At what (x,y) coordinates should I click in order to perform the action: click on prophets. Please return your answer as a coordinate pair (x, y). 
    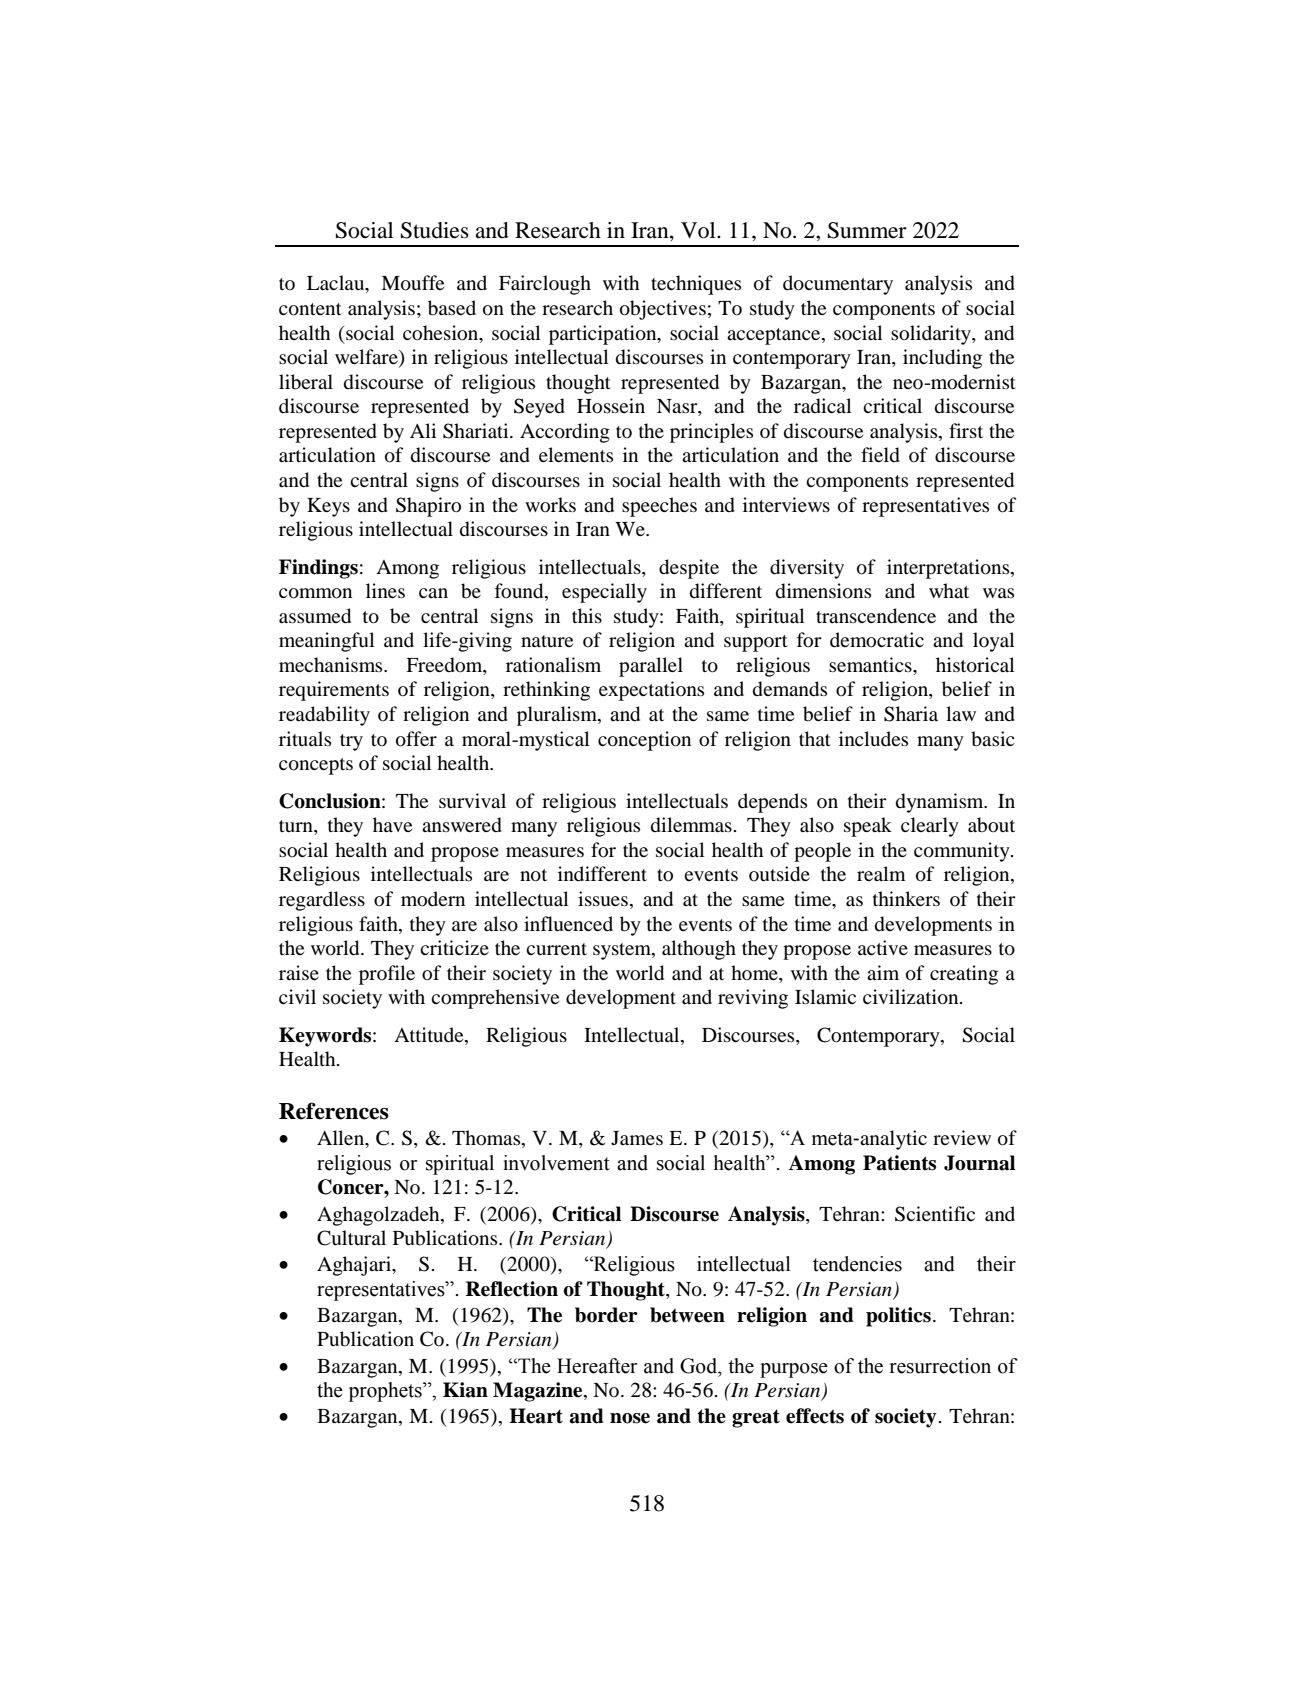
    Looking at the image, I should click on (386, 1392).
